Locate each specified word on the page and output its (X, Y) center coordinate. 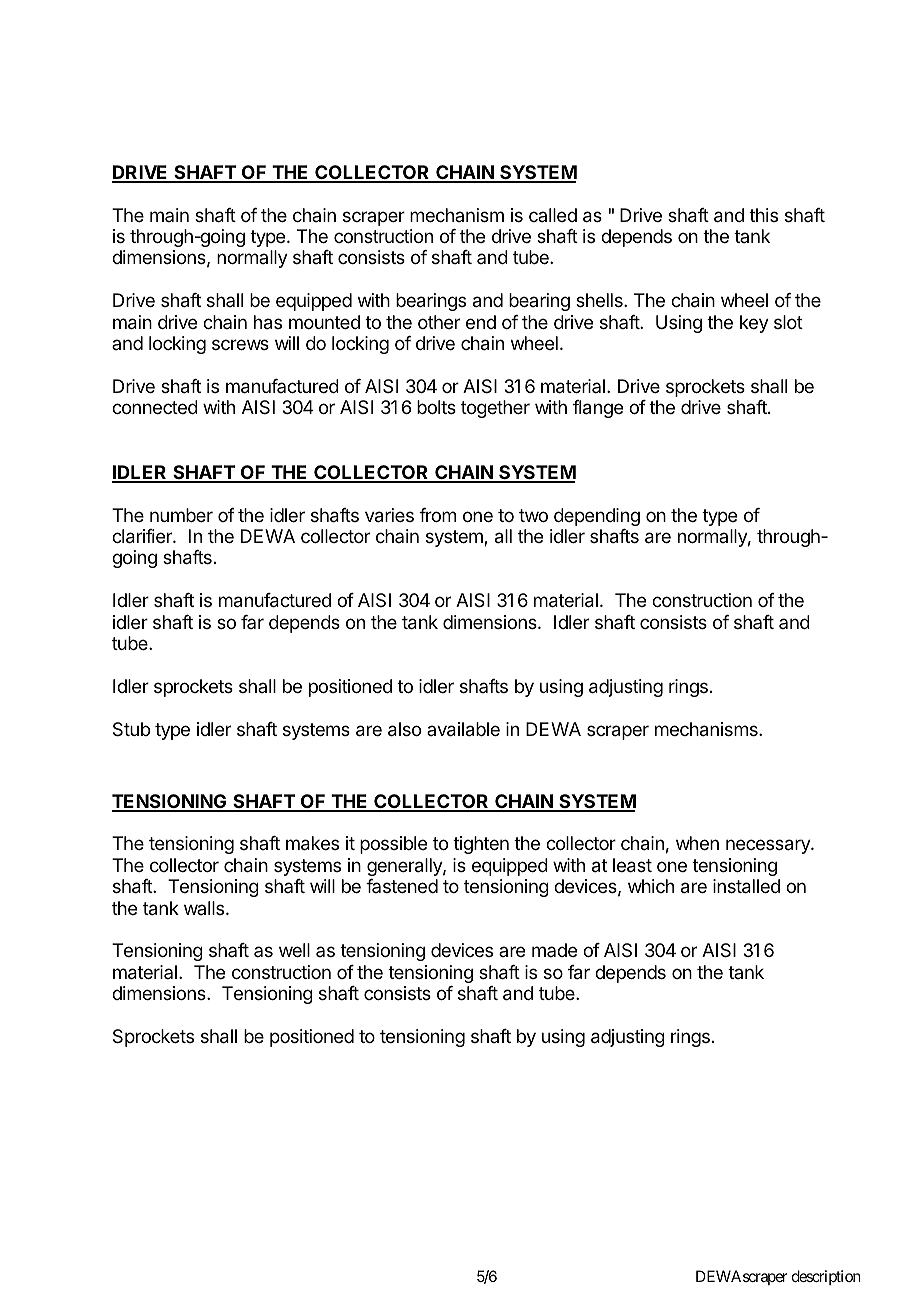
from (437, 515)
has (268, 322)
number (181, 515)
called (553, 215)
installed (746, 886)
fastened (402, 886)
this (763, 215)
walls (205, 908)
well (294, 950)
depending (597, 517)
